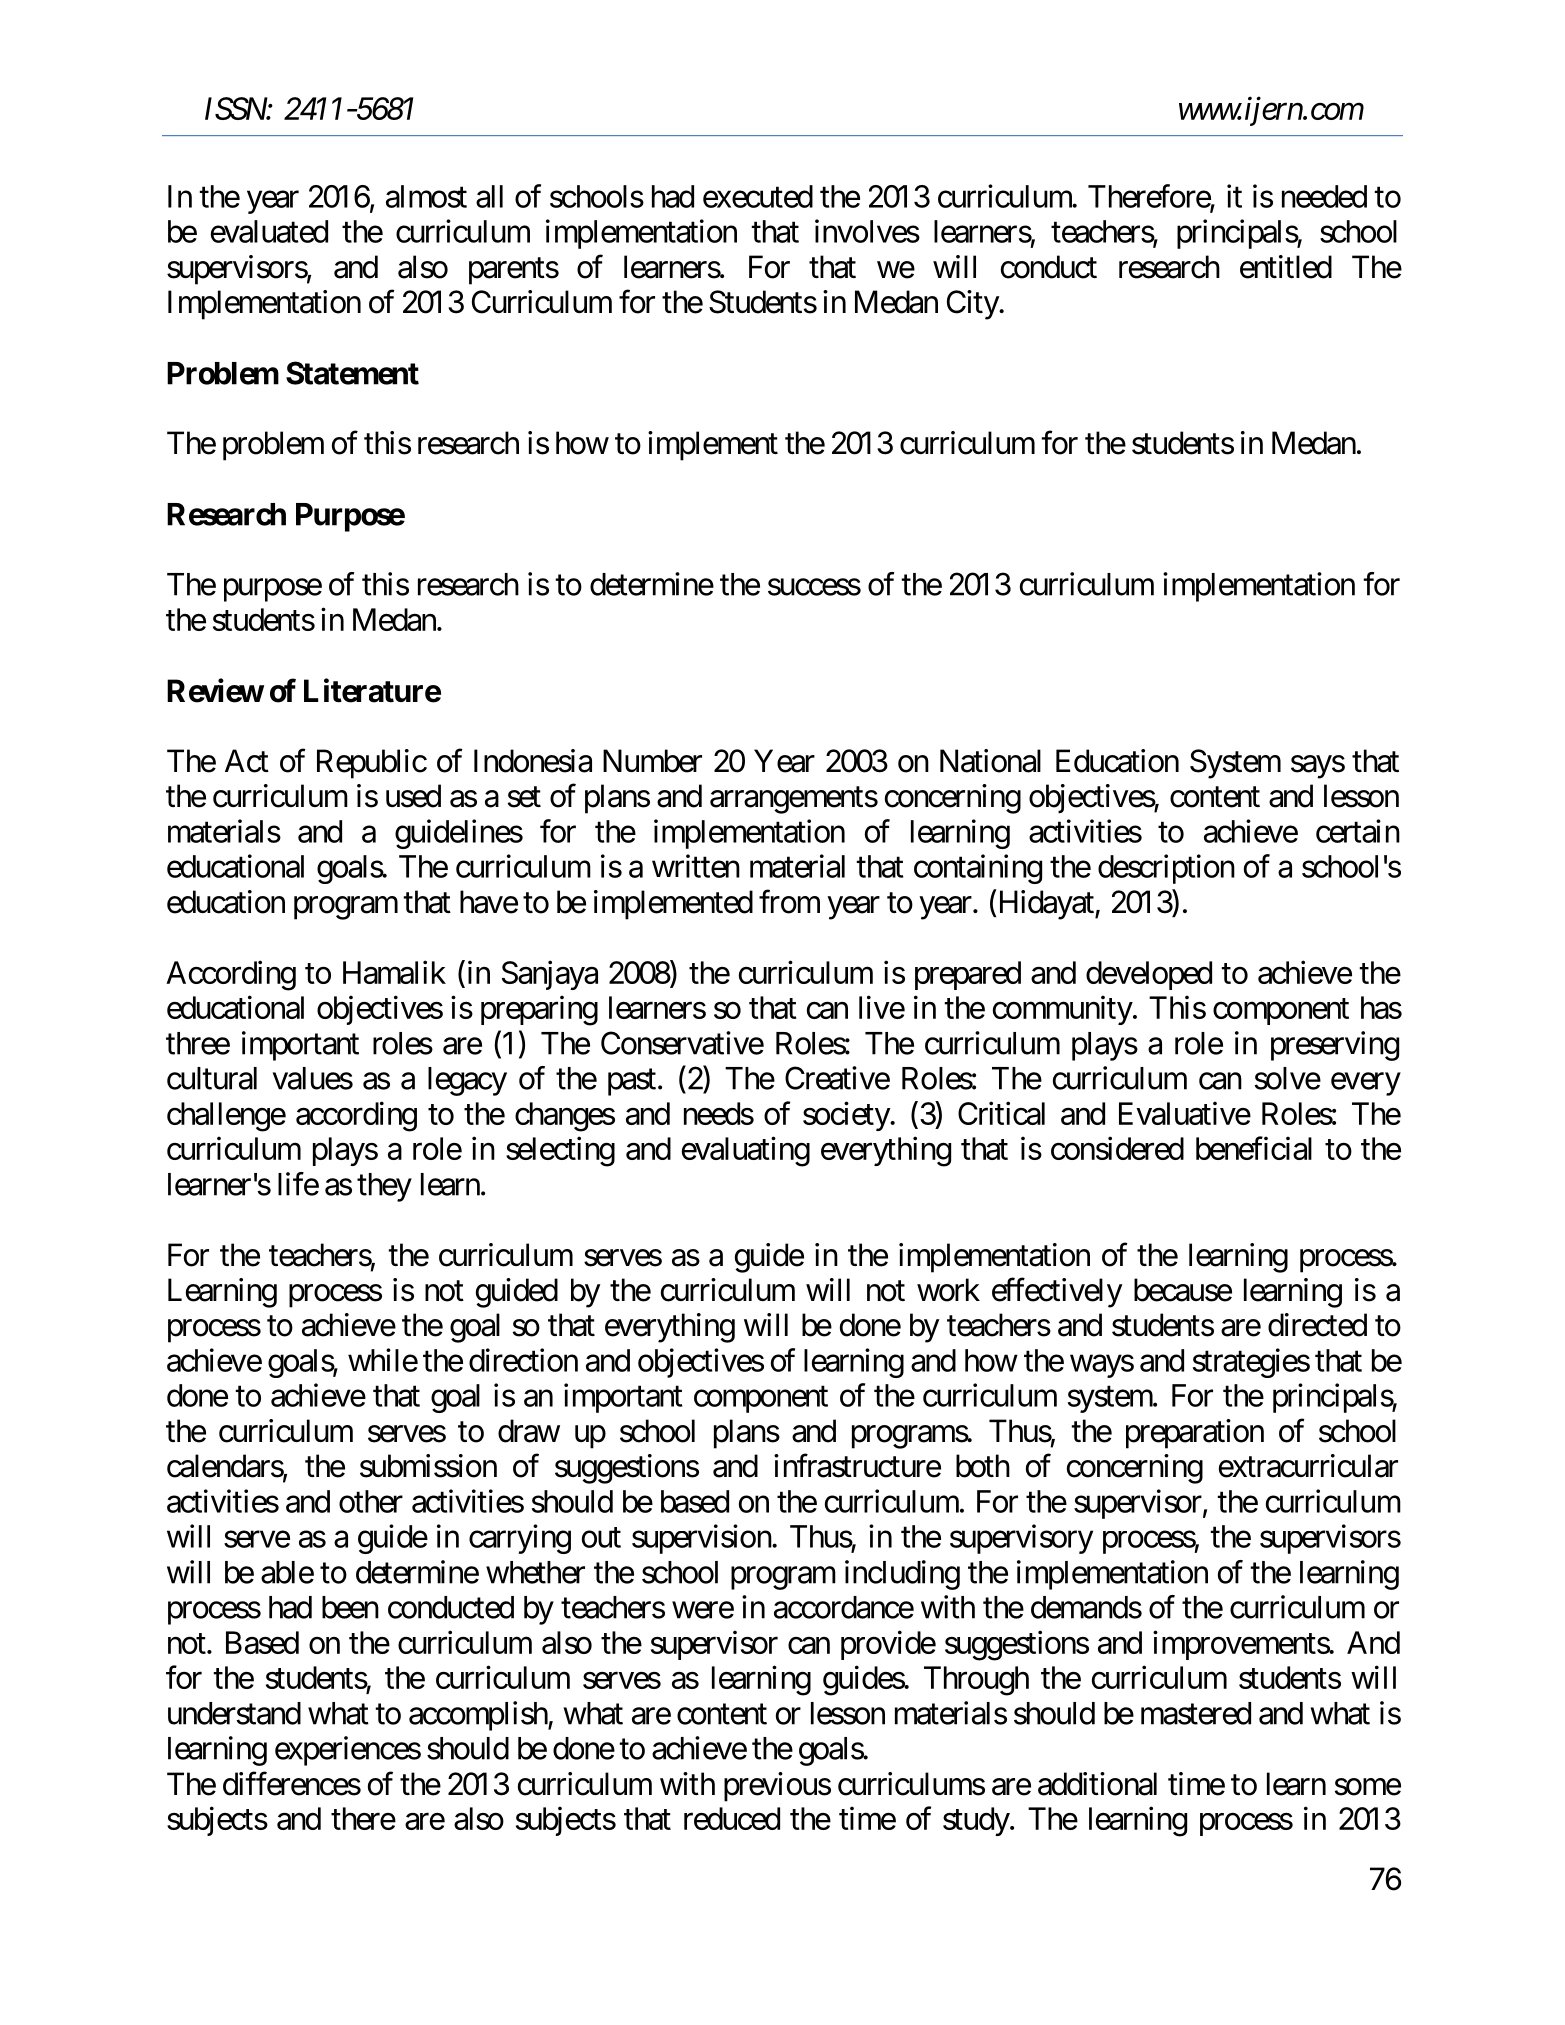  What do you see at coordinates (1254, 1148) in the document?
I see `beneficial` at bounding box center [1254, 1148].
